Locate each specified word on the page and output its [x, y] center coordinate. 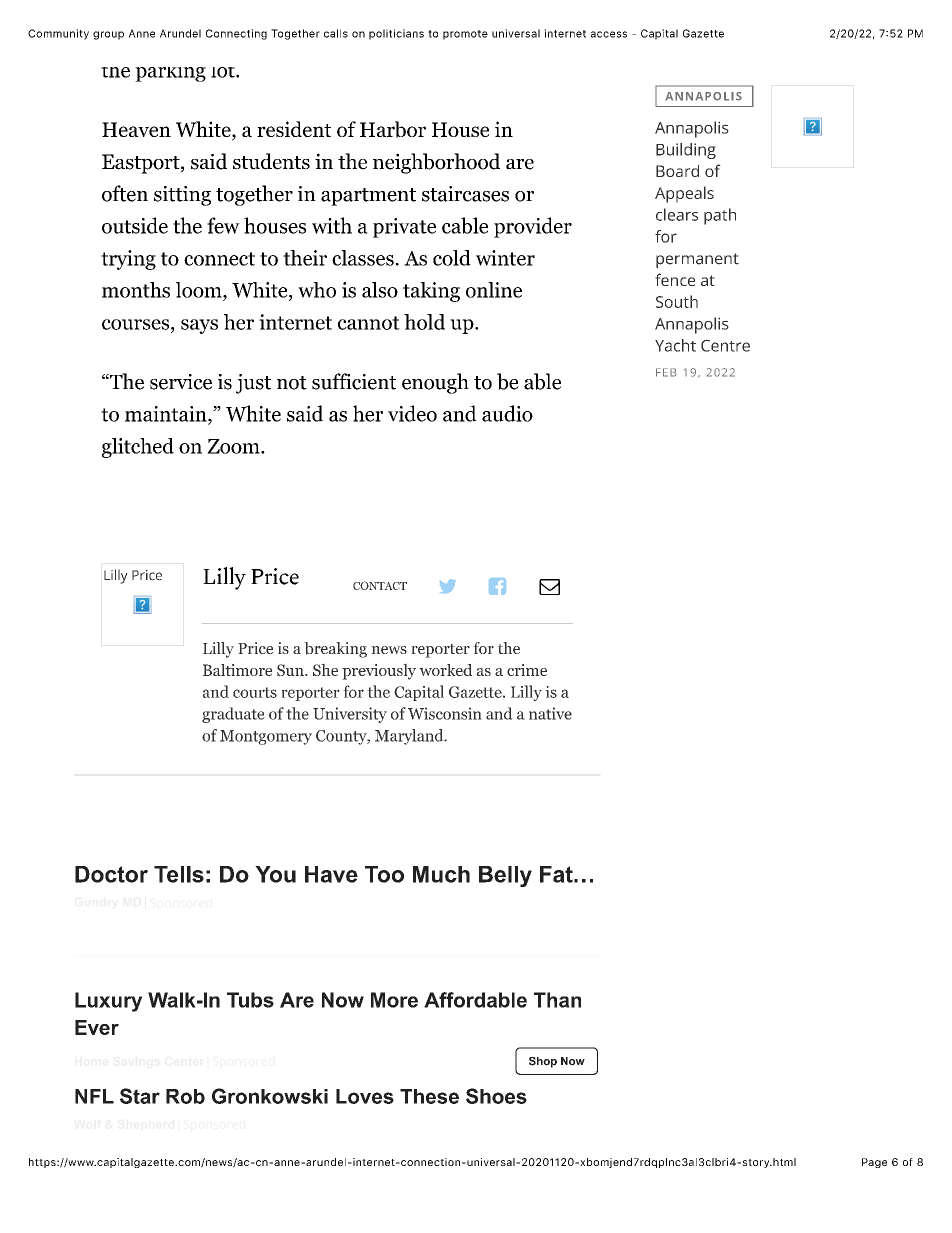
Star [140, 1096]
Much [441, 874]
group [108, 35]
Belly [505, 876]
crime [527, 670]
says [199, 326]
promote [465, 35]
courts [255, 692]
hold [424, 322]
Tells [179, 874]
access [609, 34]
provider [533, 227]
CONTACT [380, 585]
